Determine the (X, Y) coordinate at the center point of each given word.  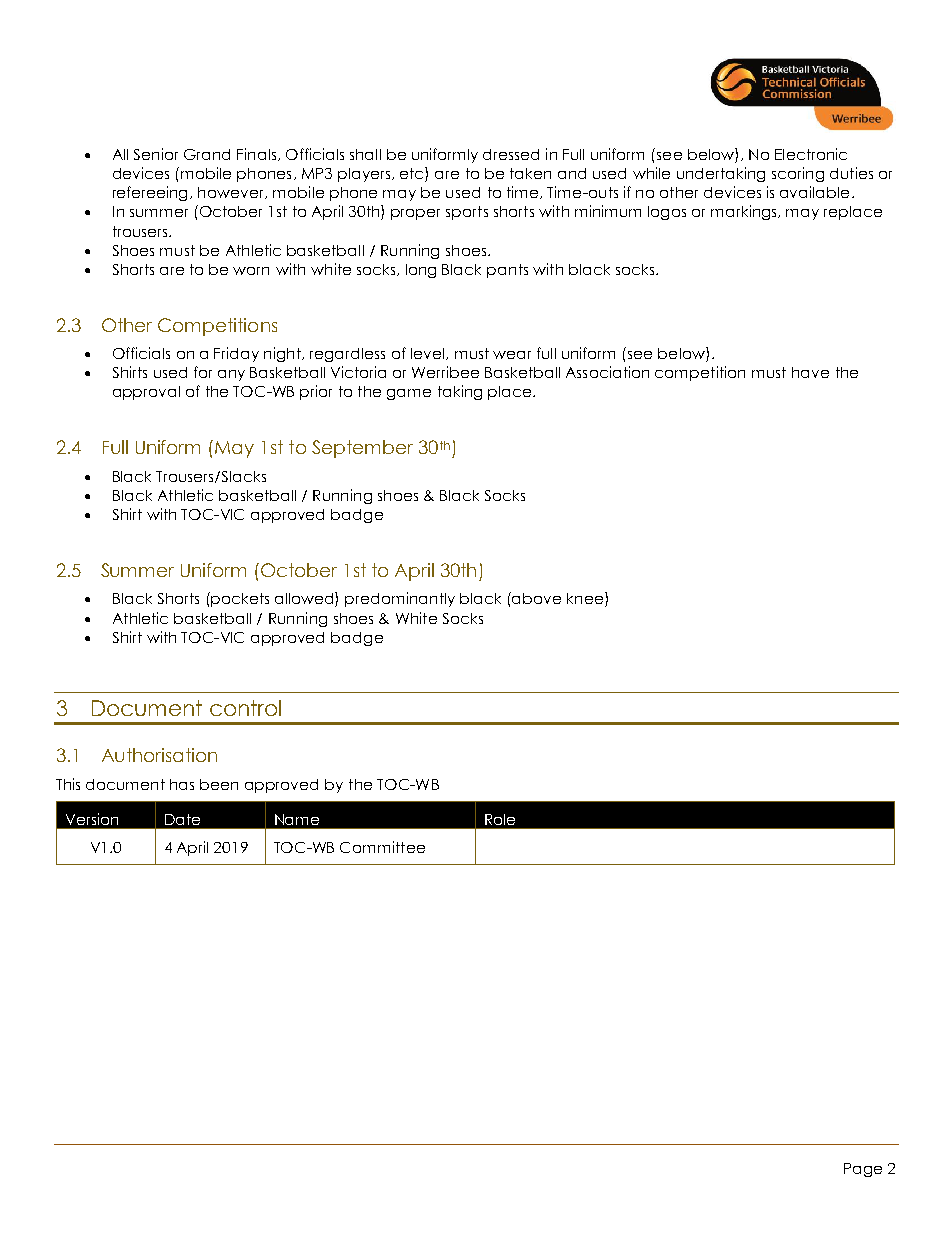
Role (500, 819)
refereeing (152, 193)
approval (146, 393)
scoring (798, 174)
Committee (382, 847)
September (362, 449)
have (810, 372)
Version (92, 819)
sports (467, 213)
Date (182, 819)
